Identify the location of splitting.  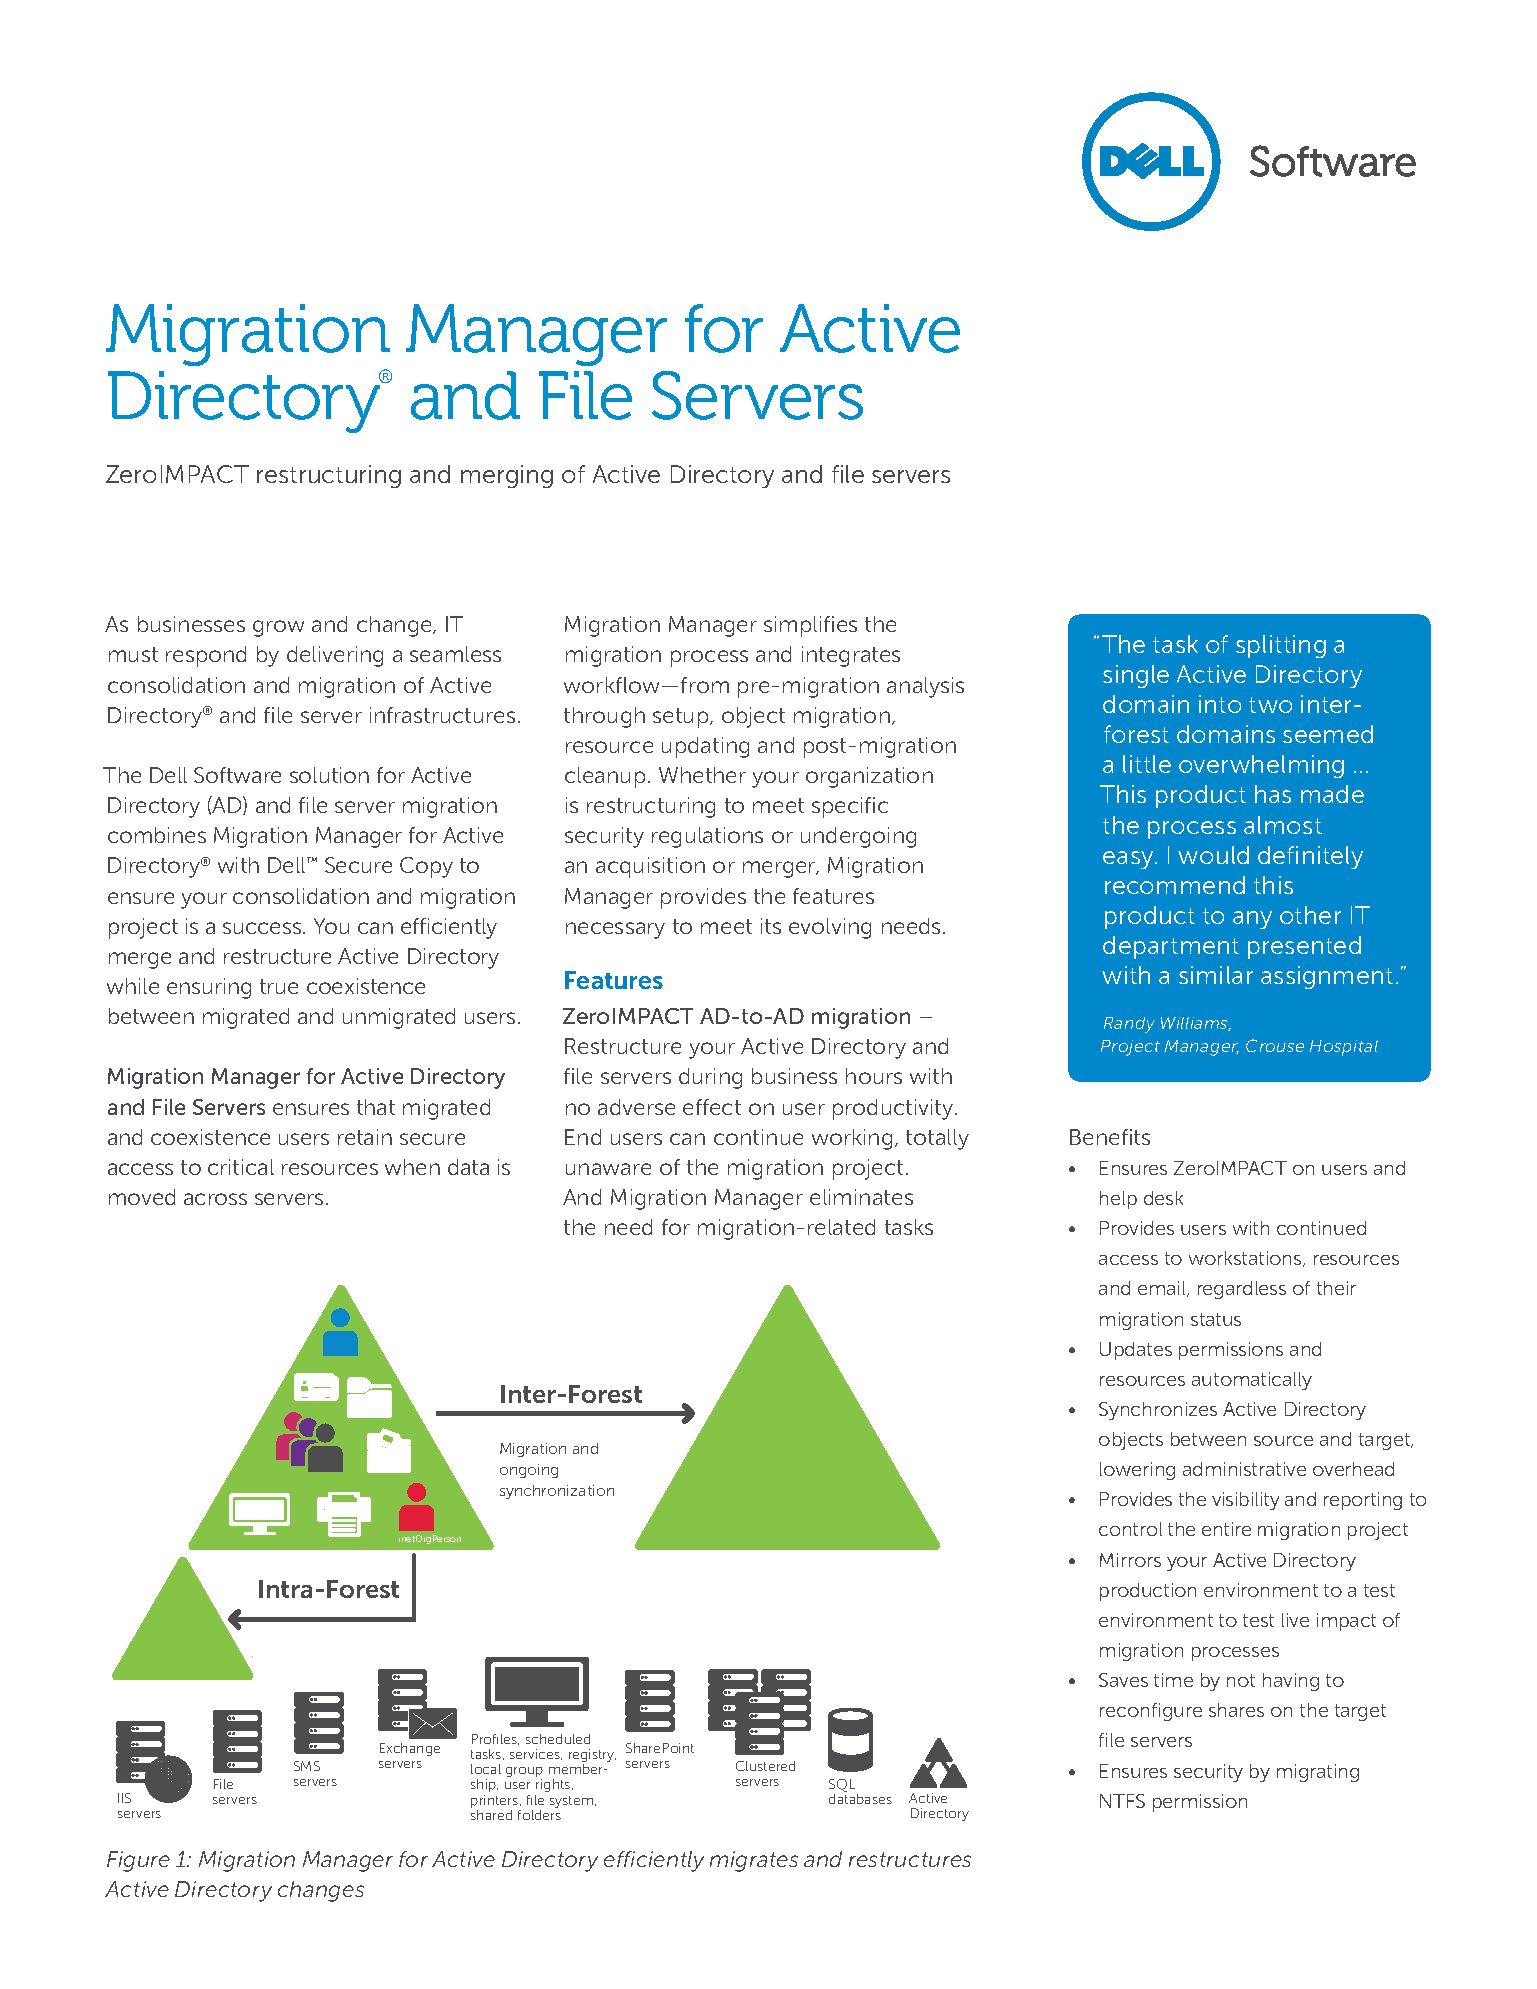
(1281, 646).
